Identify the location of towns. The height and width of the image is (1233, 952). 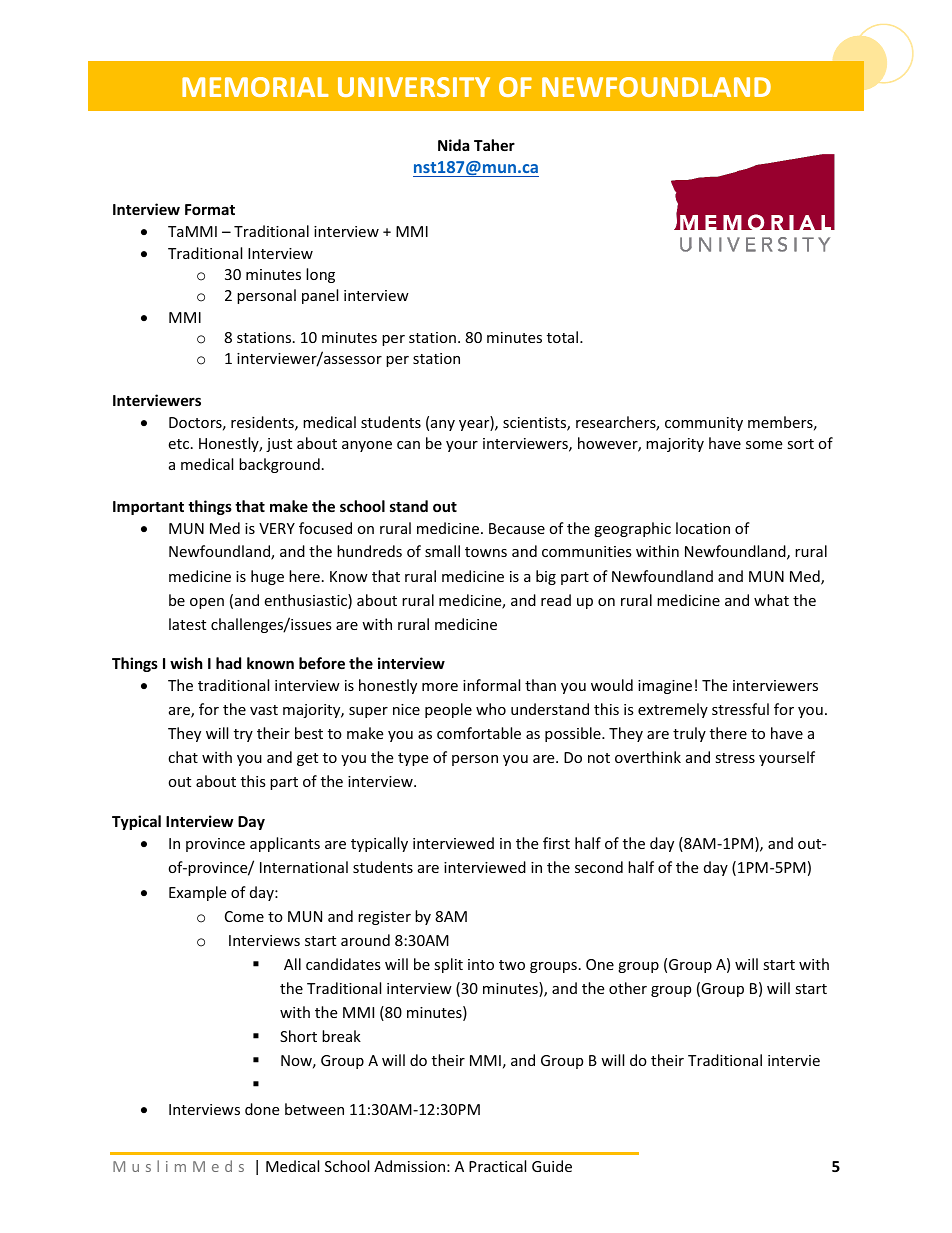
(486, 552).
